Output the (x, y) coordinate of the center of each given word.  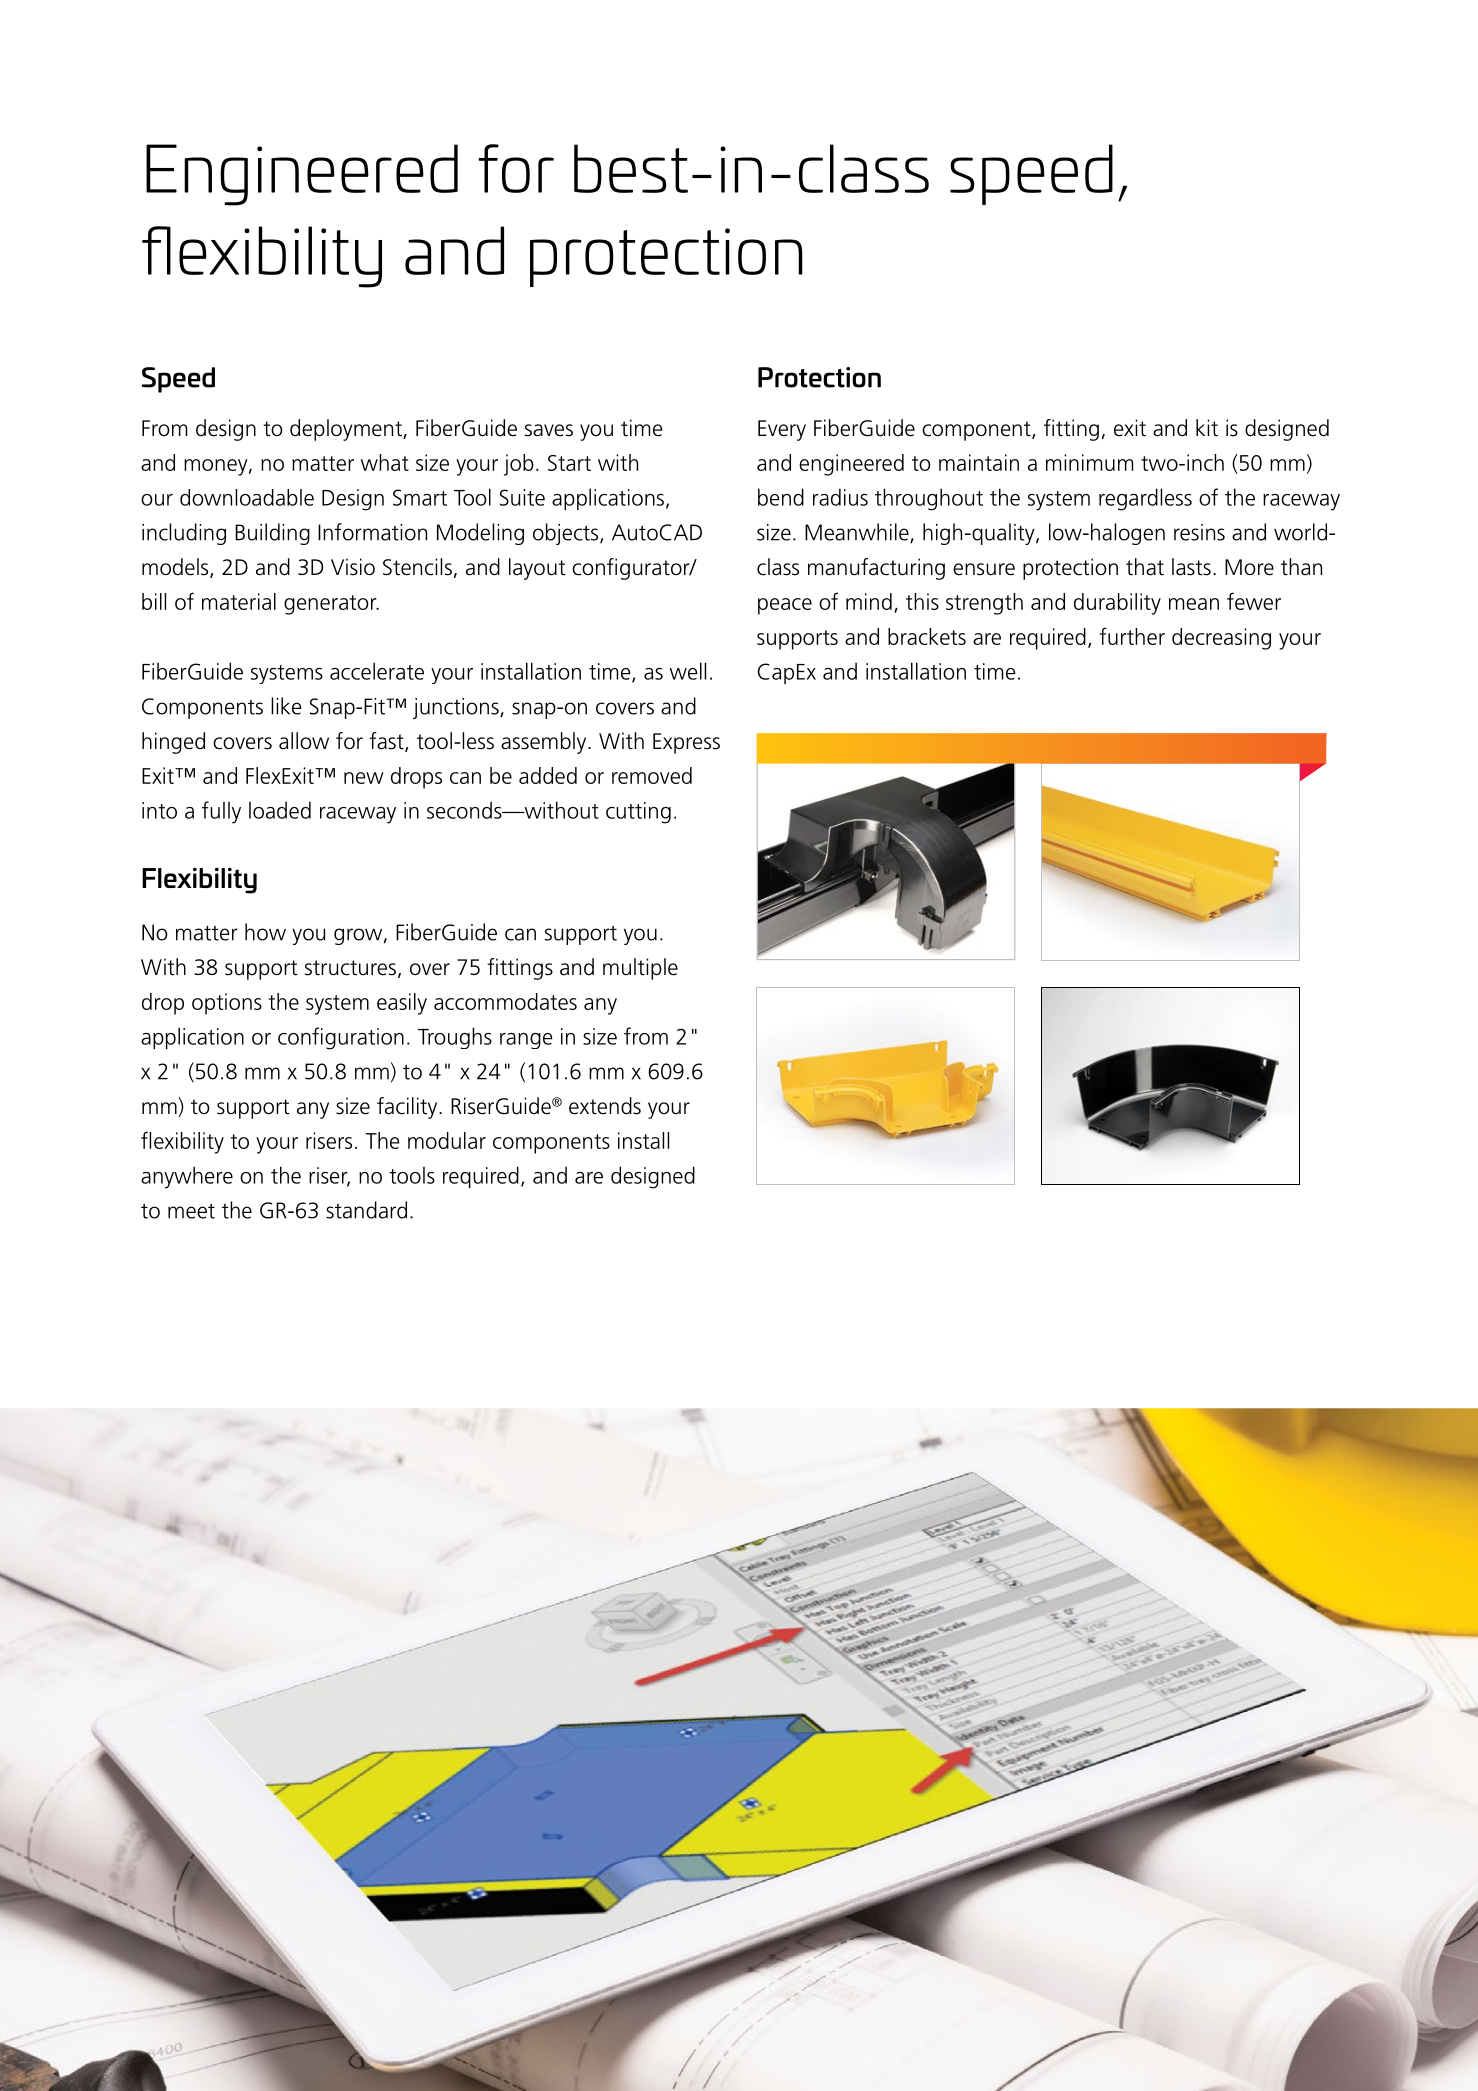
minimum (1089, 462)
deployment (347, 430)
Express (686, 743)
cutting (638, 813)
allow (304, 741)
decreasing (1221, 639)
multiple (640, 969)
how (265, 932)
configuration (341, 1038)
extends (605, 1106)
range (526, 1041)
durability (1117, 604)
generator (331, 605)
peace (785, 606)
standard (366, 1210)
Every (782, 430)
